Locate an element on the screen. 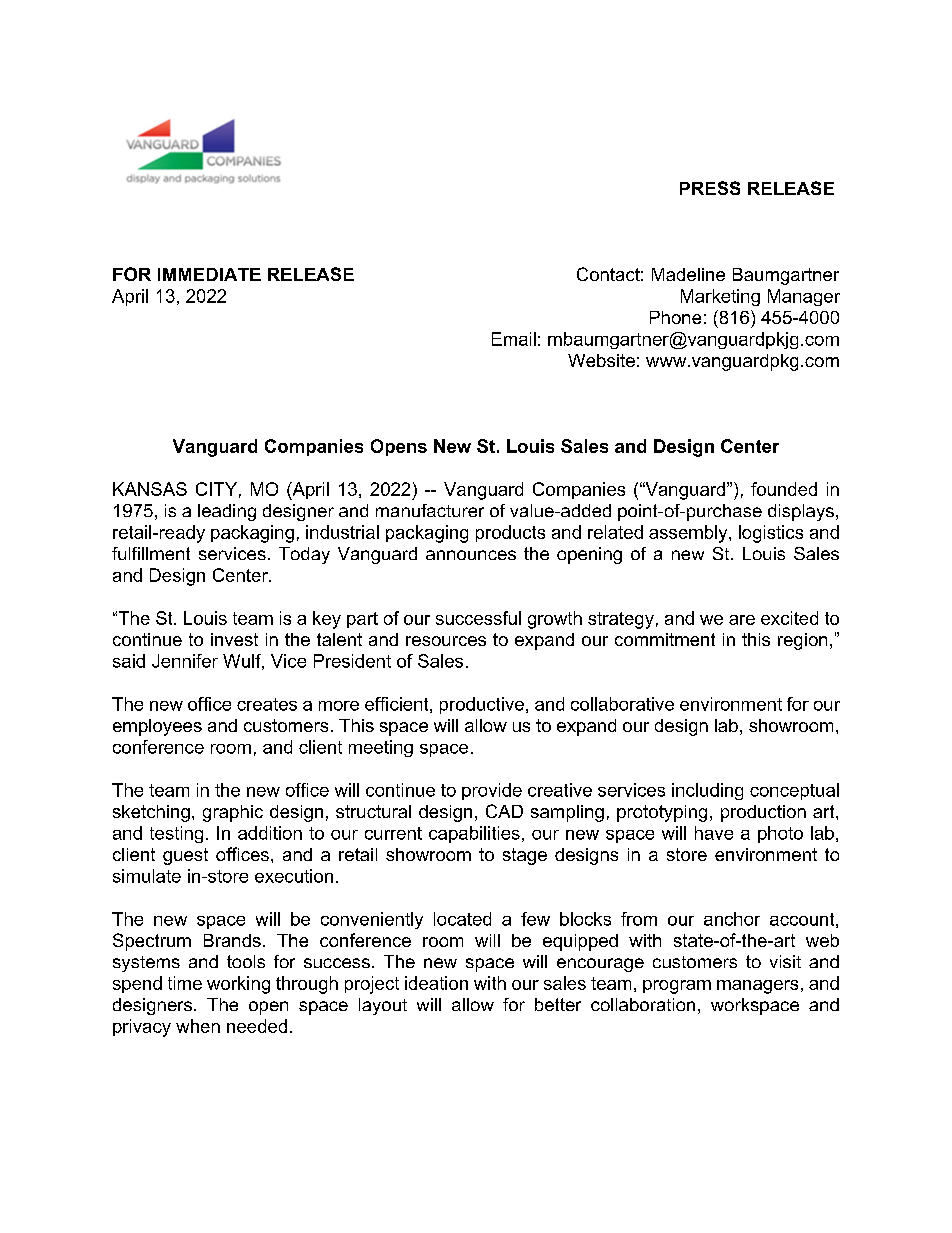 This screenshot has height=1233, width=952. invest is located at coordinates (234, 639).
